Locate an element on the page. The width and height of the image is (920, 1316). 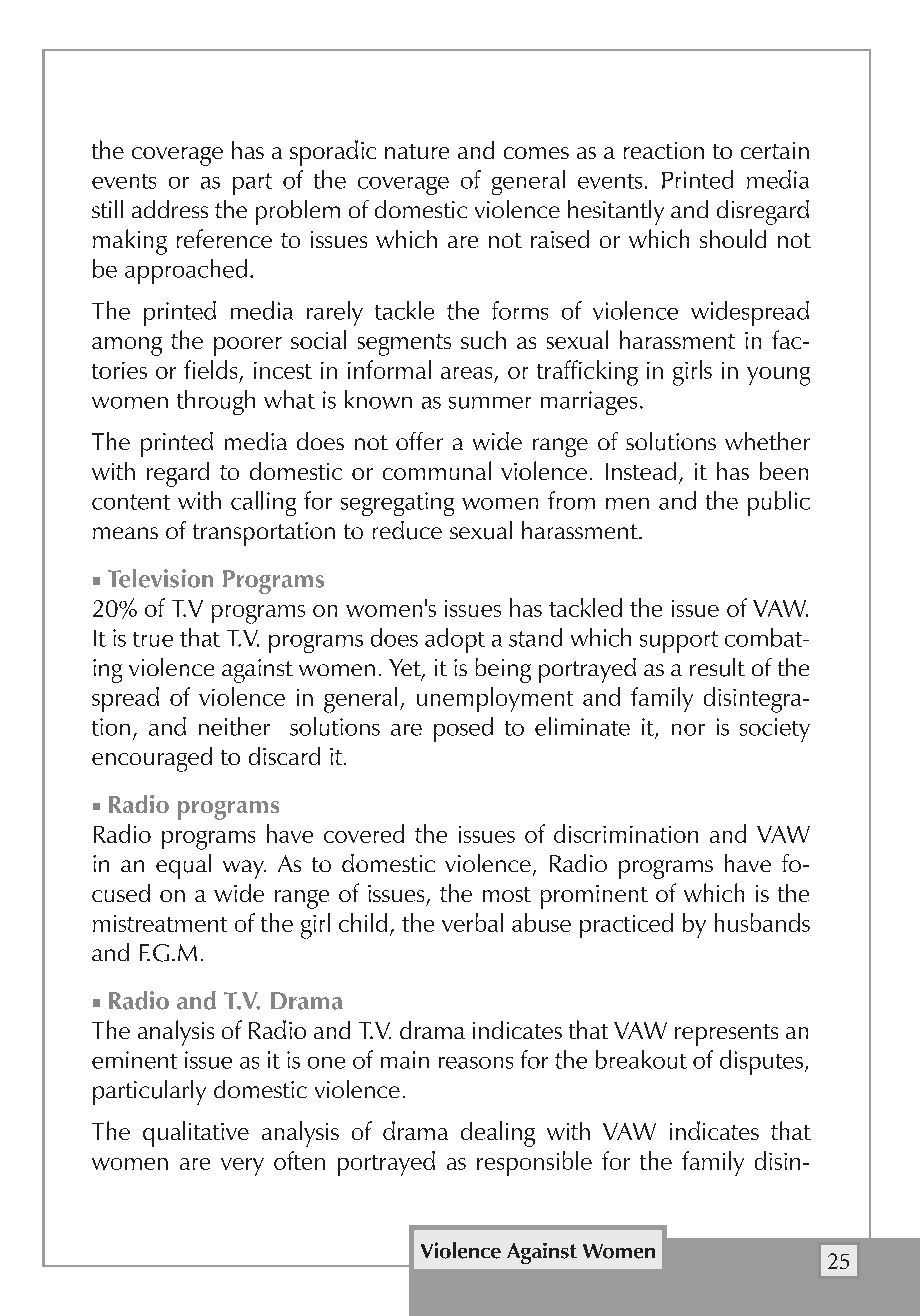
should is located at coordinates (733, 238).
